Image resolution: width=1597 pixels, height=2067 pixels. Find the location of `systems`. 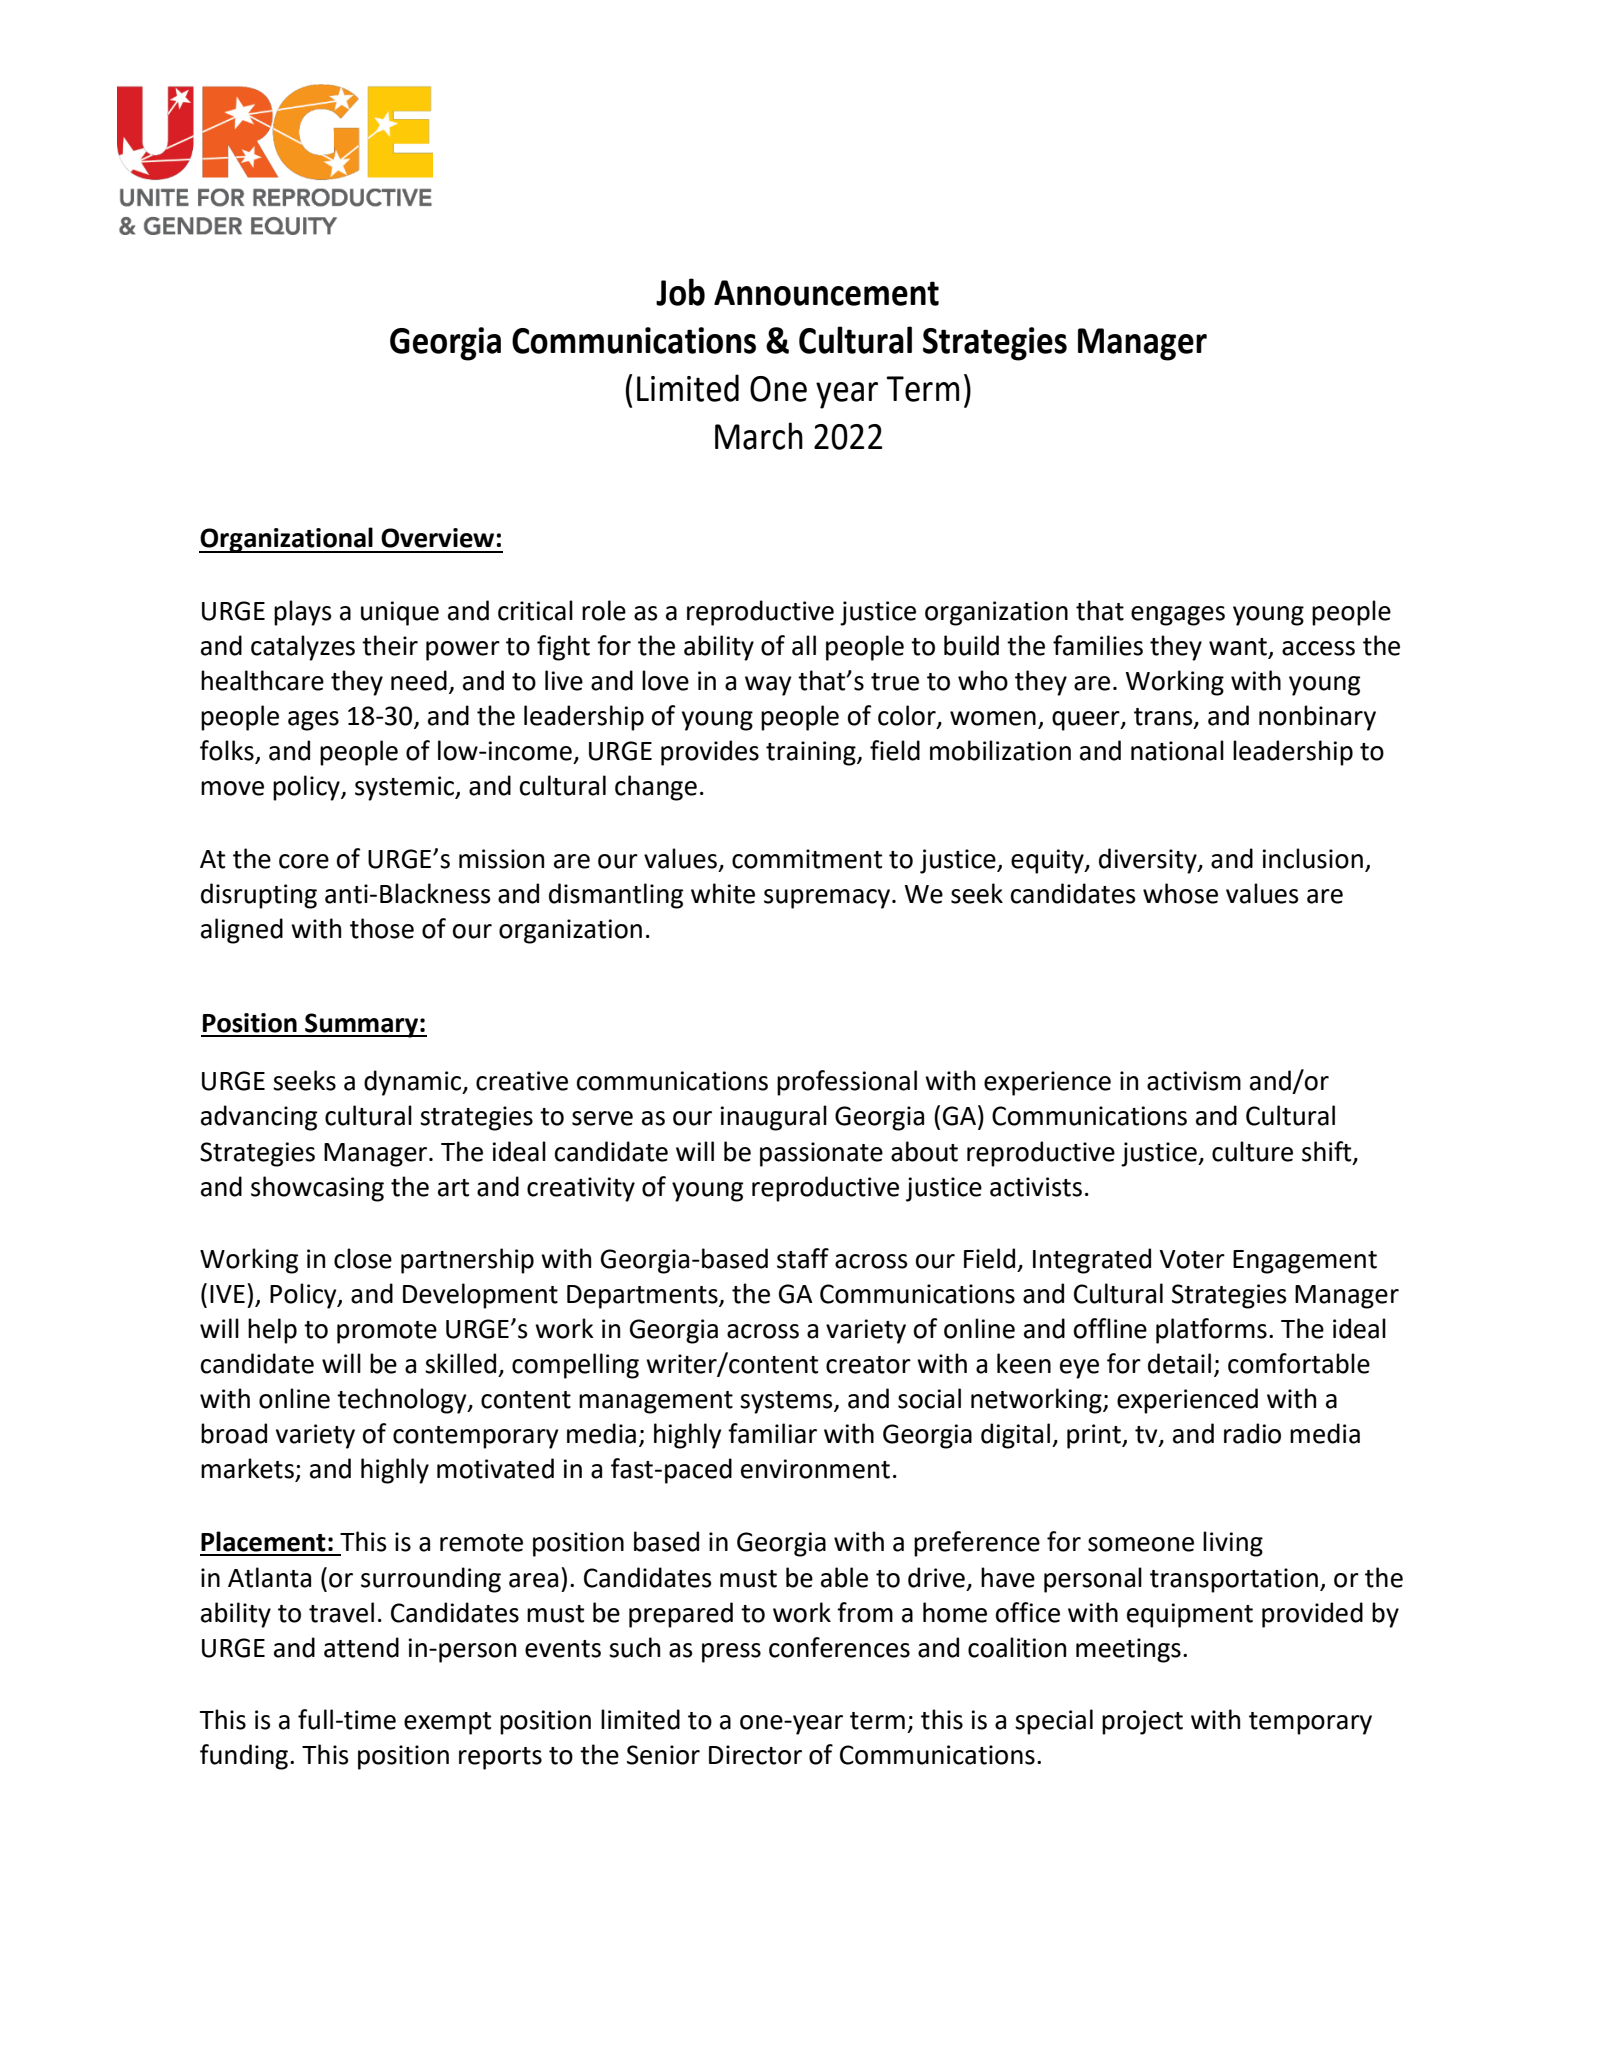

systems is located at coordinates (787, 1402).
